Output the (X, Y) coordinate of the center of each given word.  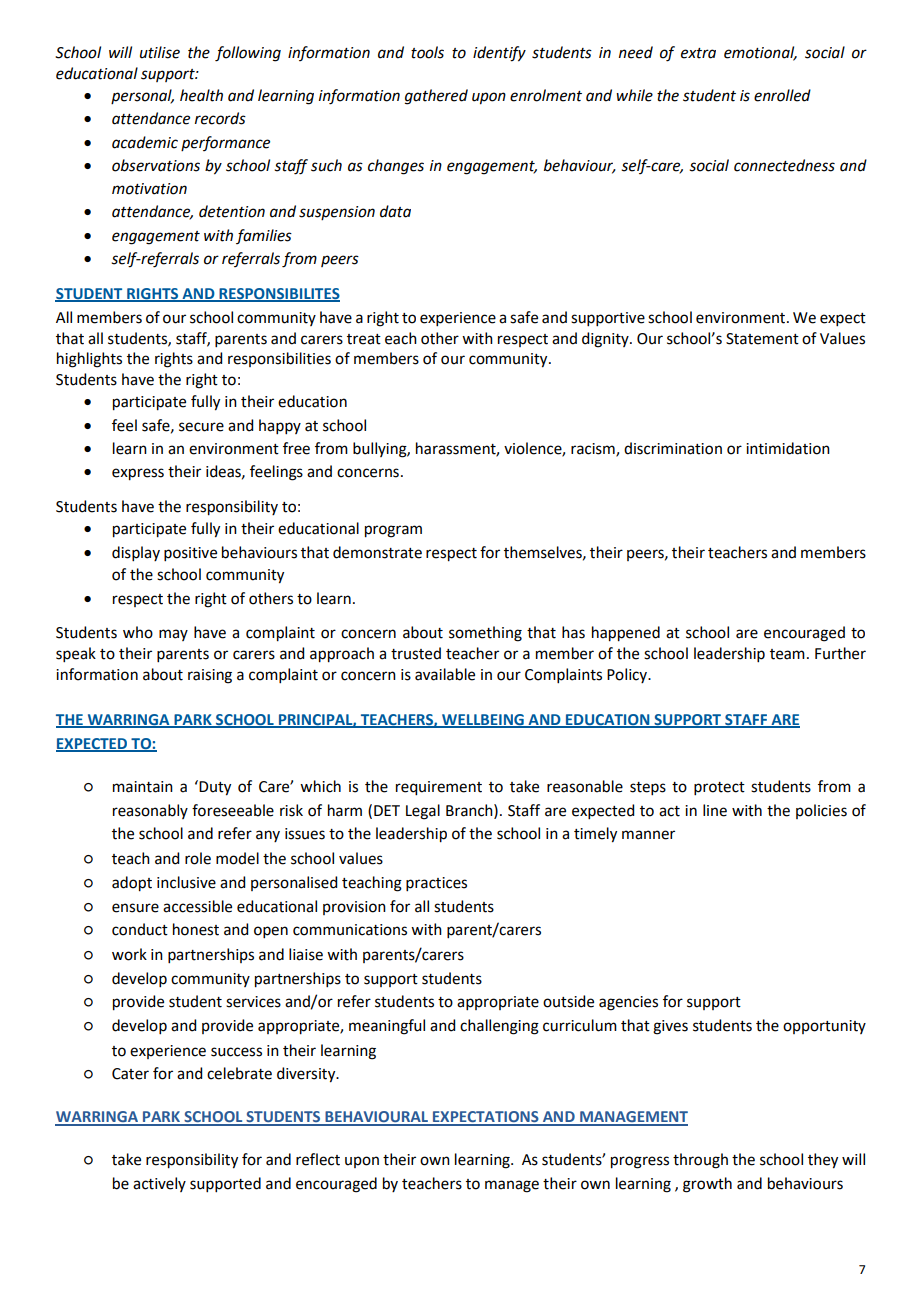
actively (159, 1184)
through (700, 1161)
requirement (439, 788)
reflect (318, 1159)
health (201, 95)
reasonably (150, 811)
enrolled (782, 95)
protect (719, 788)
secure (201, 427)
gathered (436, 97)
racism (594, 450)
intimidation (788, 448)
